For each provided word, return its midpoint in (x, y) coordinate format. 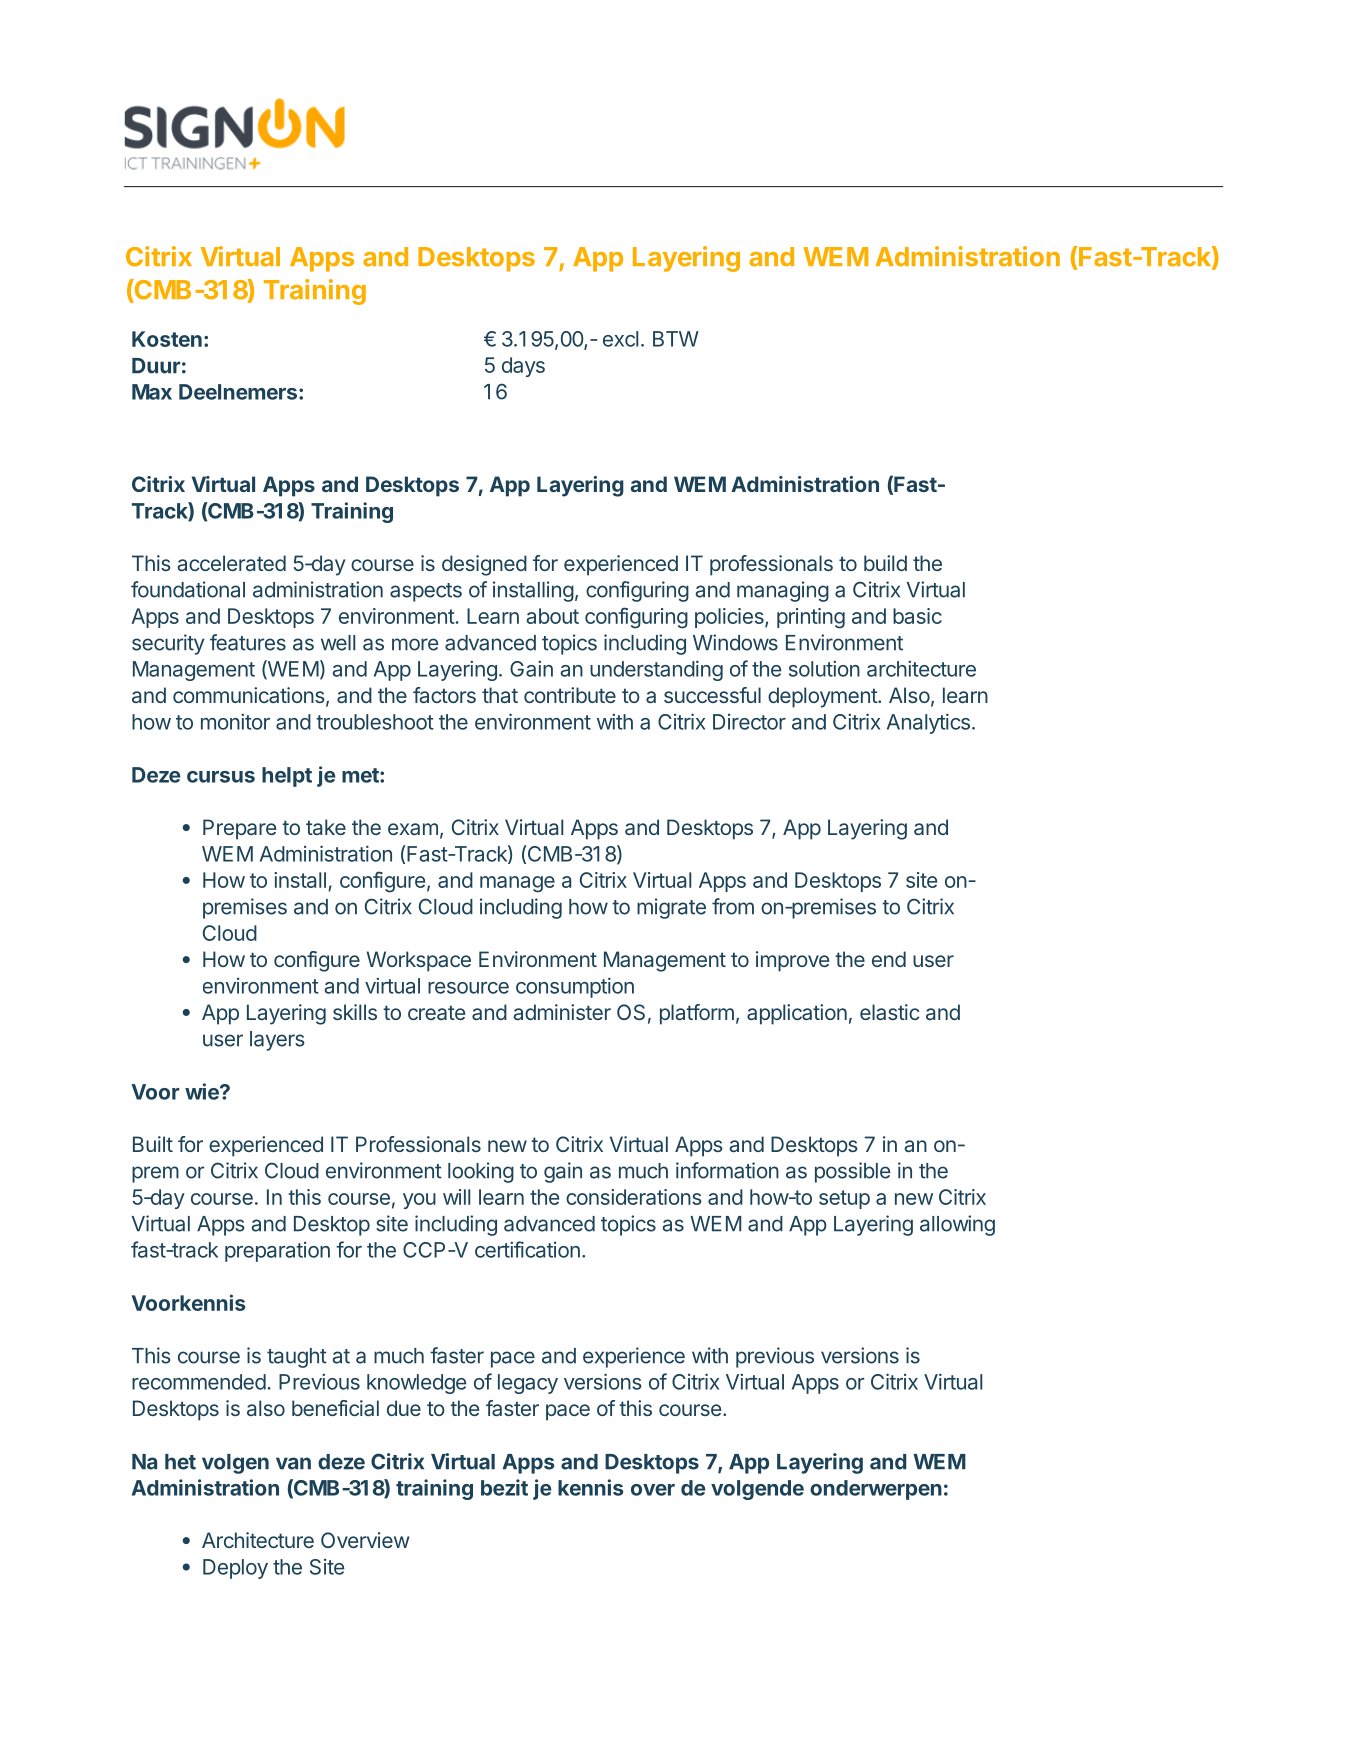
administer (562, 1012)
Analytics (928, 723)
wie (203, 1091)
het (180, 1462)
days (523, 367)
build (885, 563)
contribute (570, 695)
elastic (890, 1012)
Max (152, 392)
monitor (235, 722)
